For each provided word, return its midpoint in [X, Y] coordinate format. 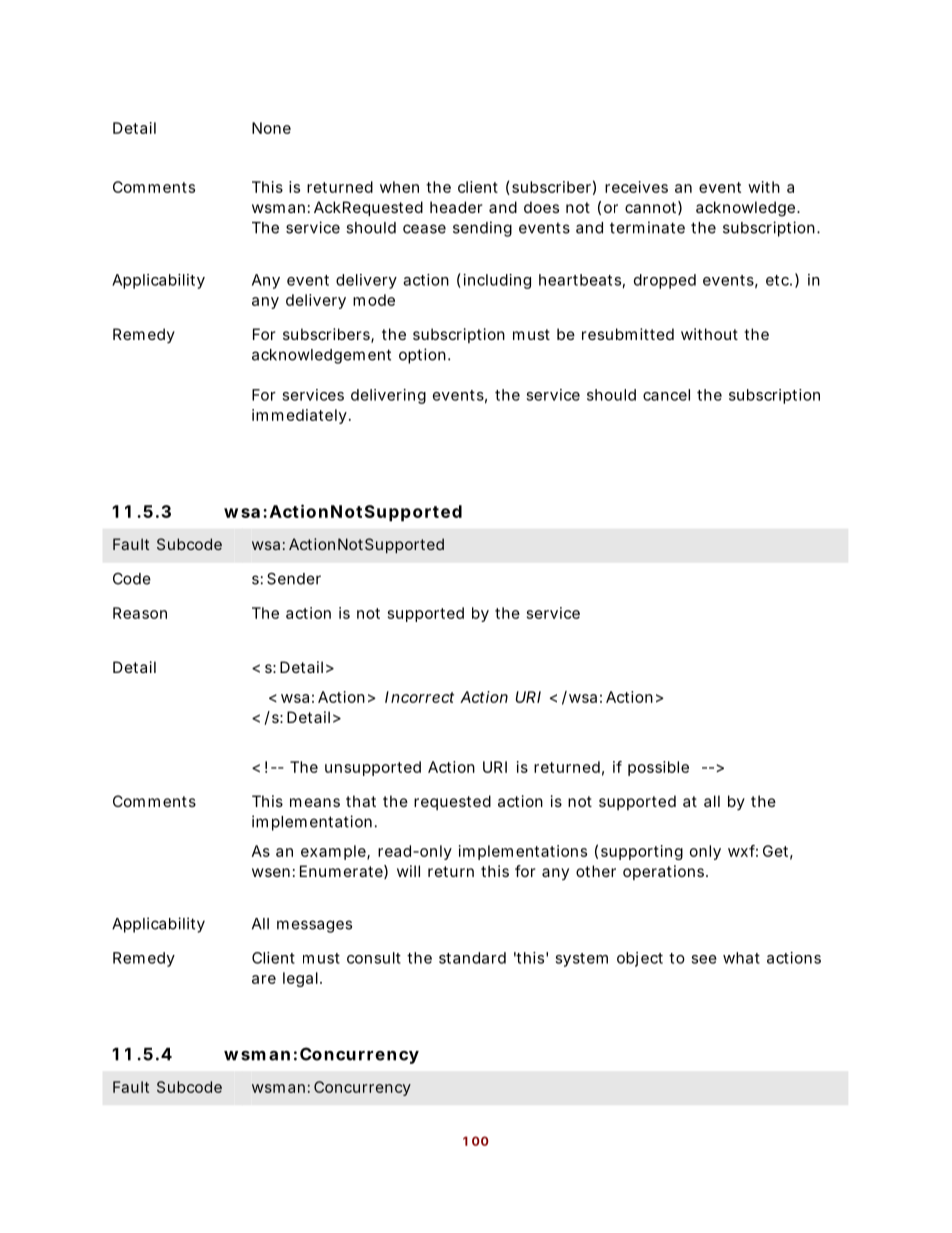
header [456, 207]
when [399, 187]
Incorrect [419, 697]
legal [300, 979]
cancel [666, 395]
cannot [650, 207]
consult [374, 958]
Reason [140, 613]
